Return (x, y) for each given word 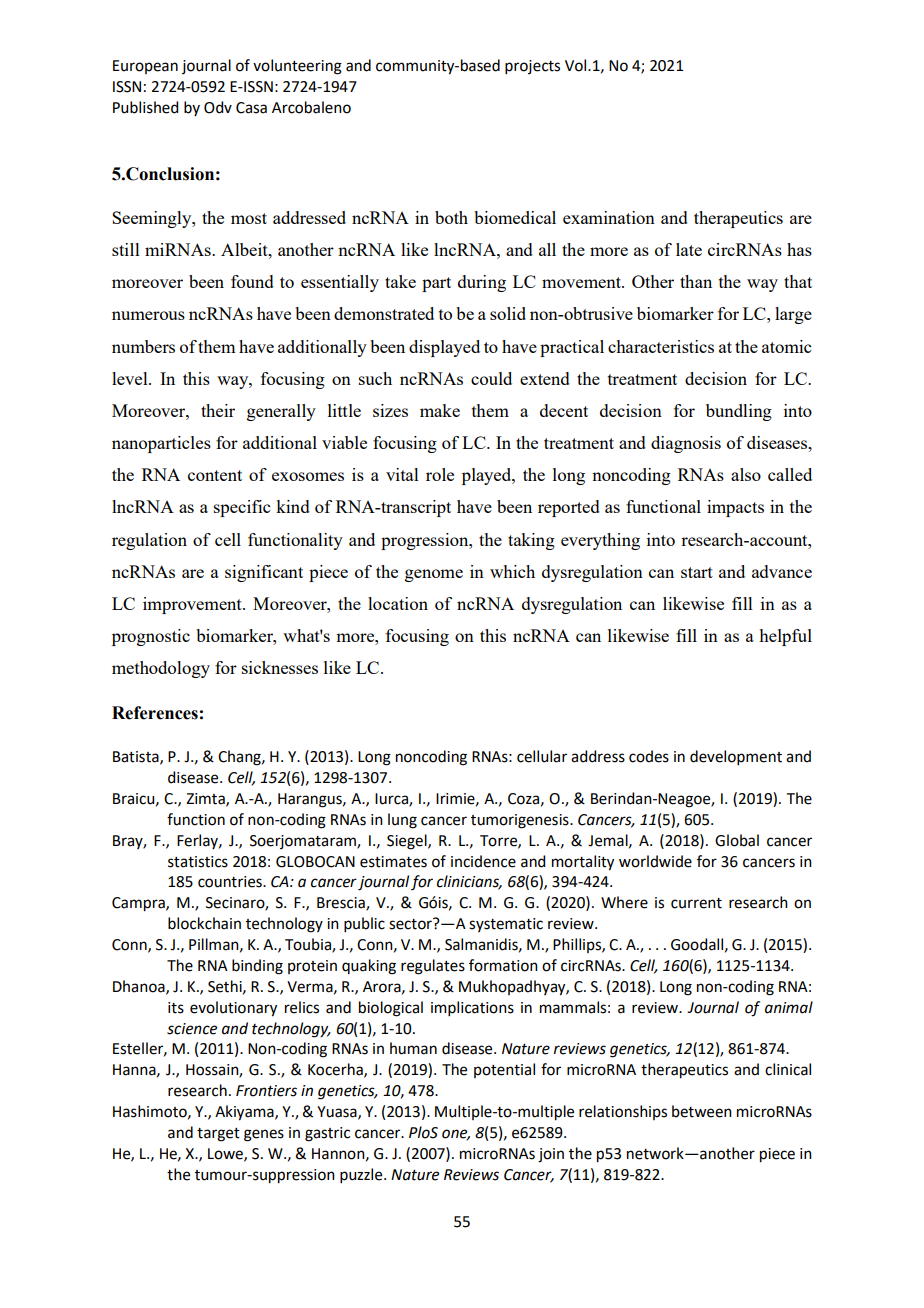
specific (242, 508)
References (155, 713)
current (696, 903)
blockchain (204, 923)
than (696, 281)
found (252, 281)
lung (402, 821)
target (218, 1135)
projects (532, 67)
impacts (735, 508)
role (440, 474)
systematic (506, 925)
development (736, 757)
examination (609, 217)
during (482, 283)
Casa (251, 108)
